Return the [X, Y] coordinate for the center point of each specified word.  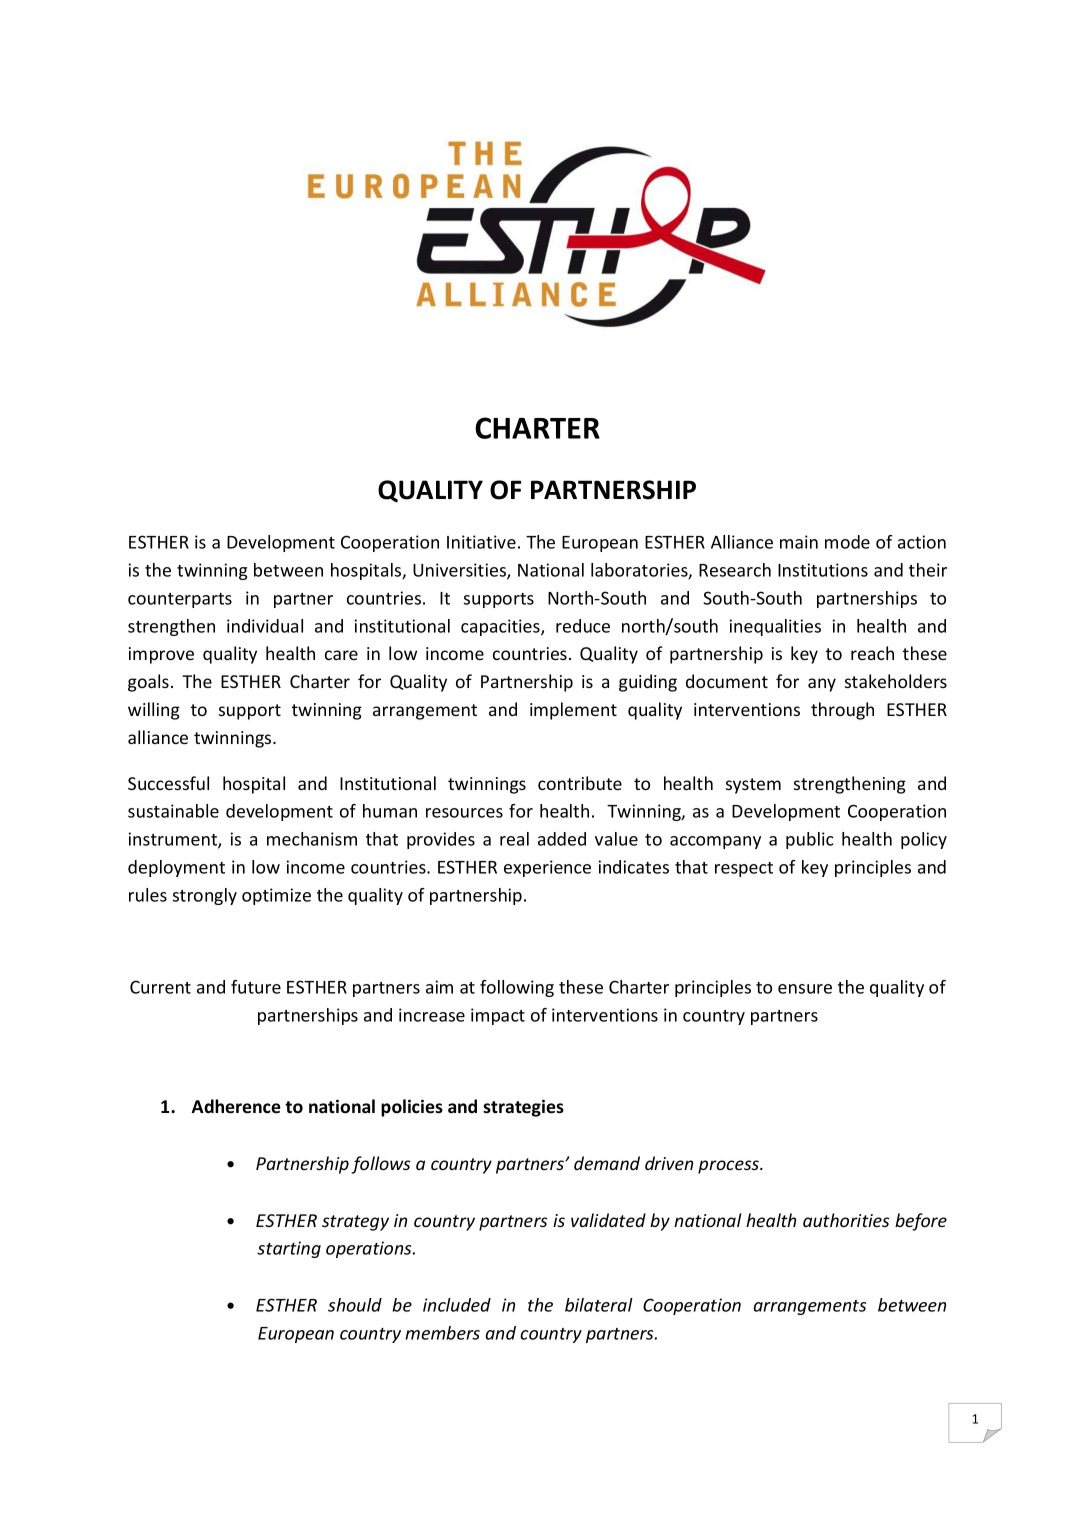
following [517, 988]
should [355, 1305]
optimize [276, 896]
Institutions [823, 570]
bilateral [599, 1305]
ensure [805, 989]
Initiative [481, 542]
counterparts [180, 600]
